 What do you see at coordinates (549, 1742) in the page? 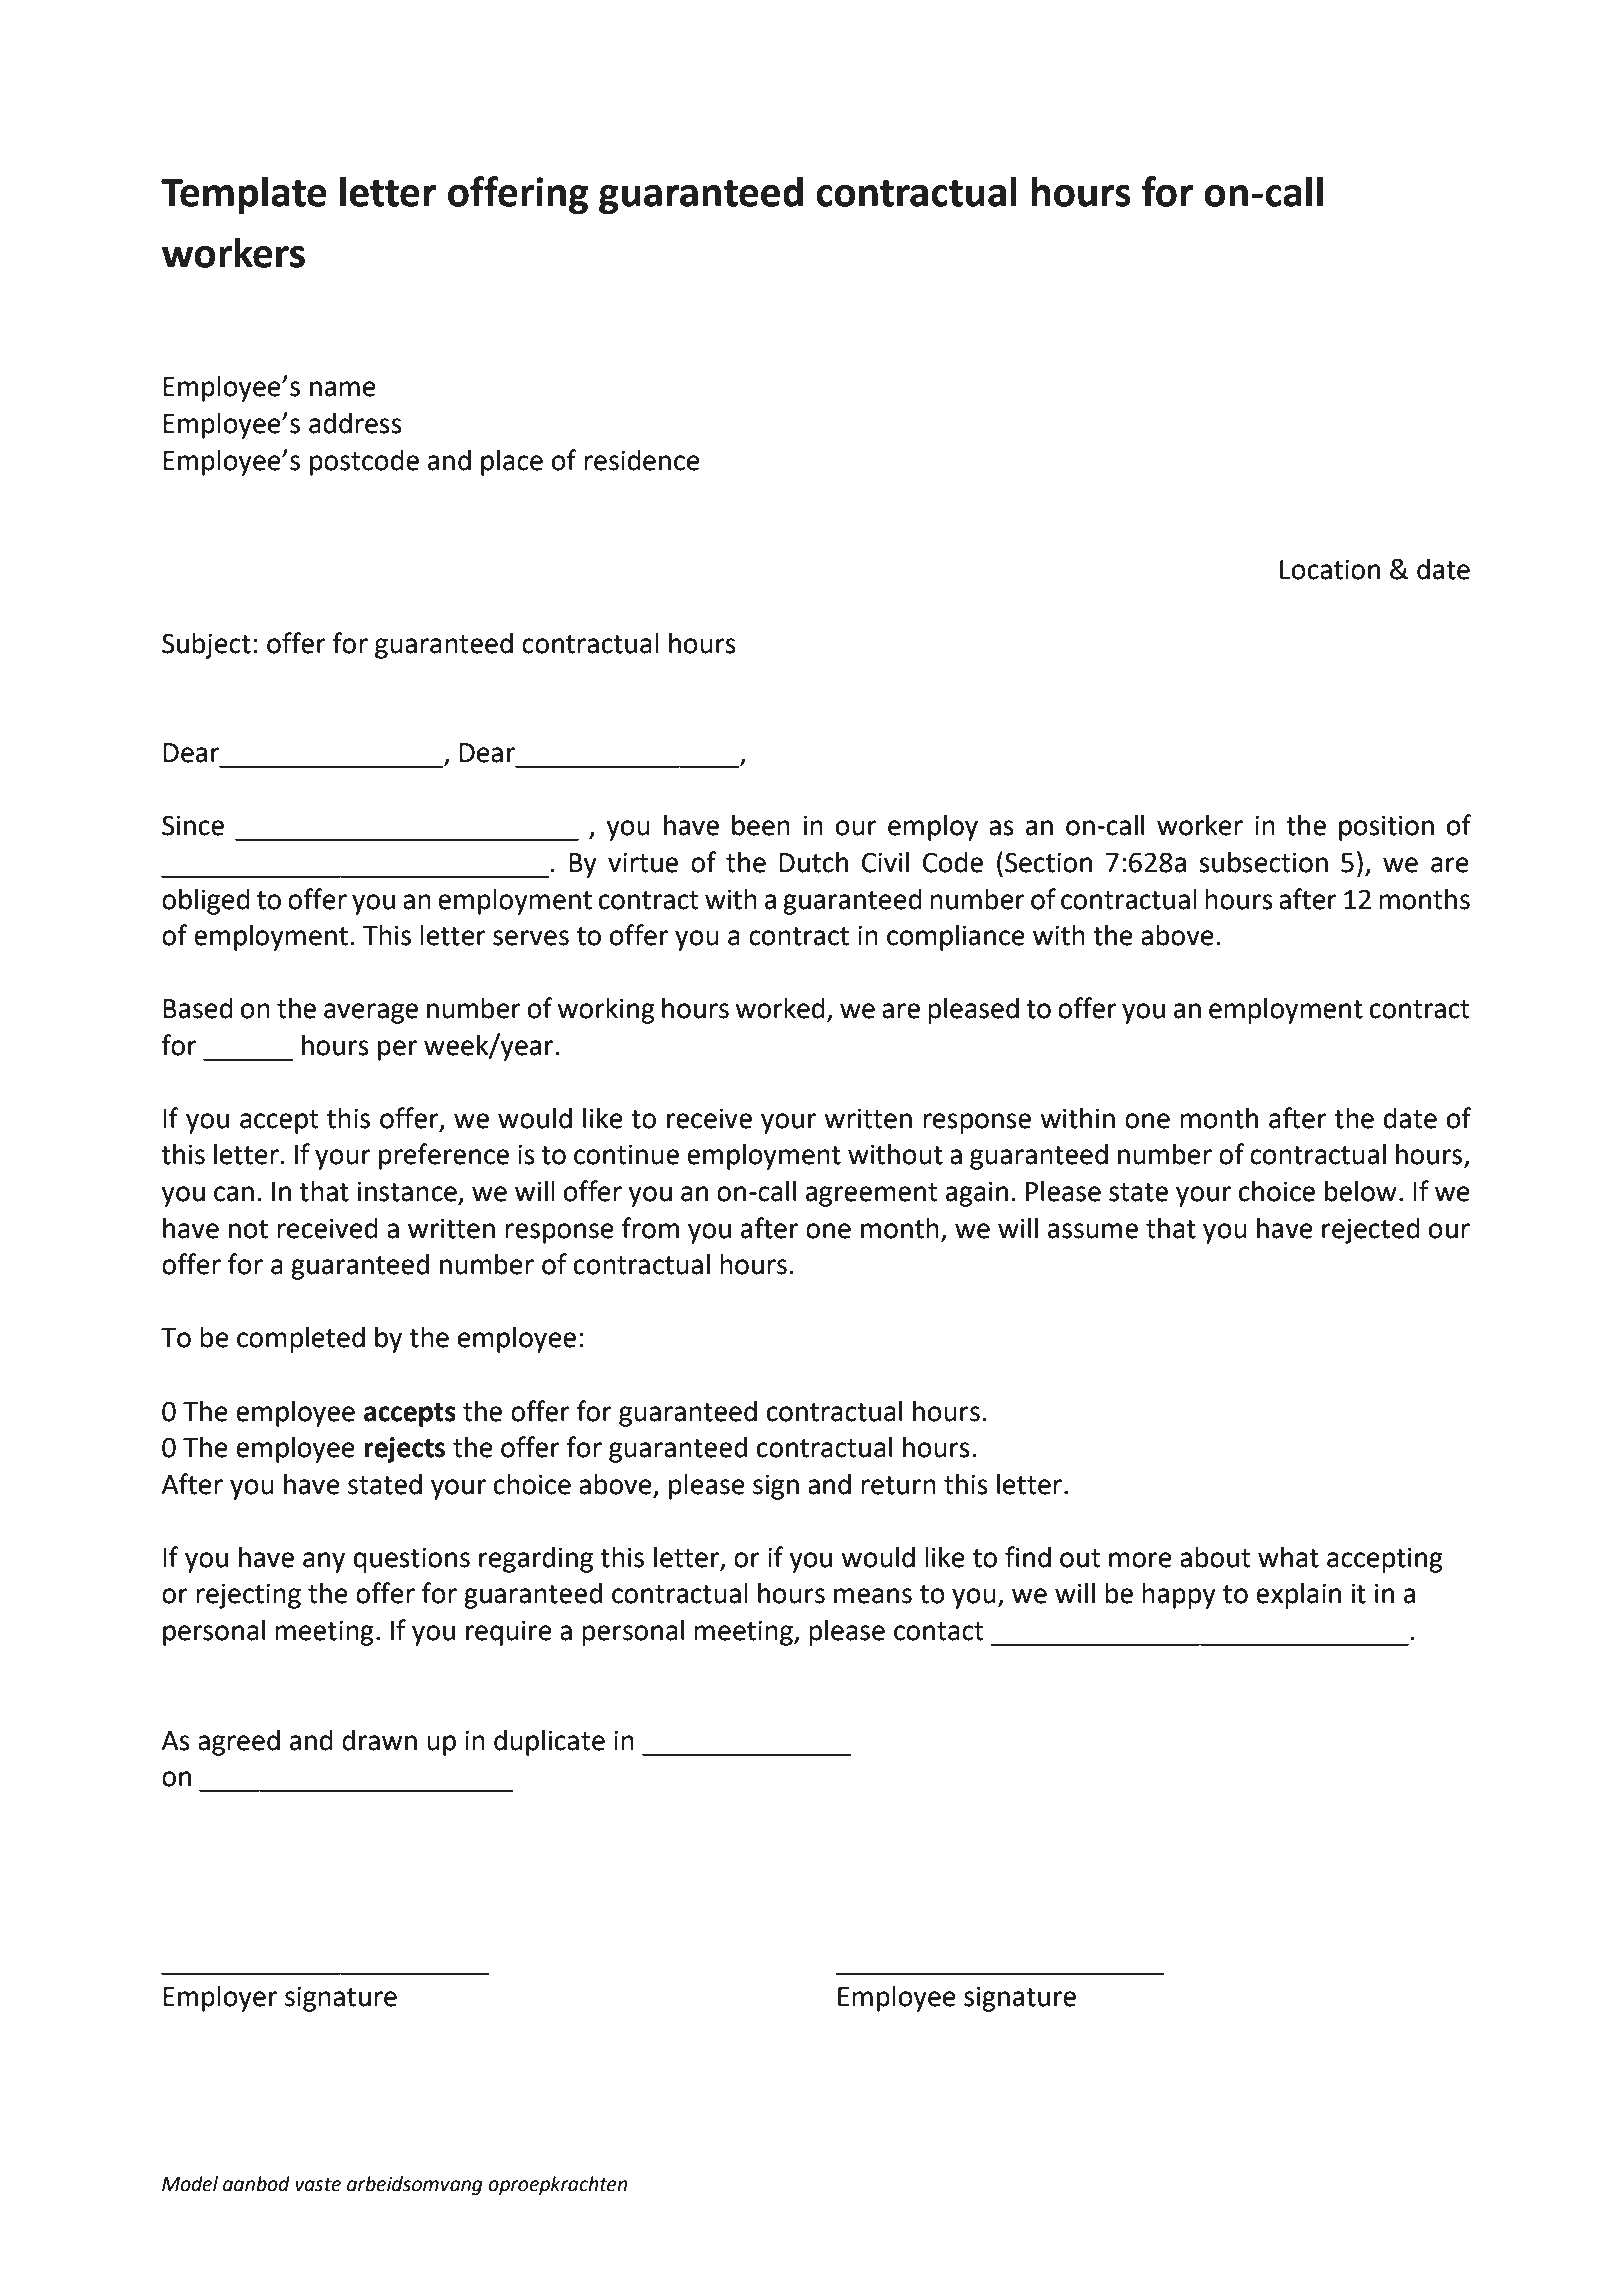
I see `duplicate` at bounding box center [549, 1742].
